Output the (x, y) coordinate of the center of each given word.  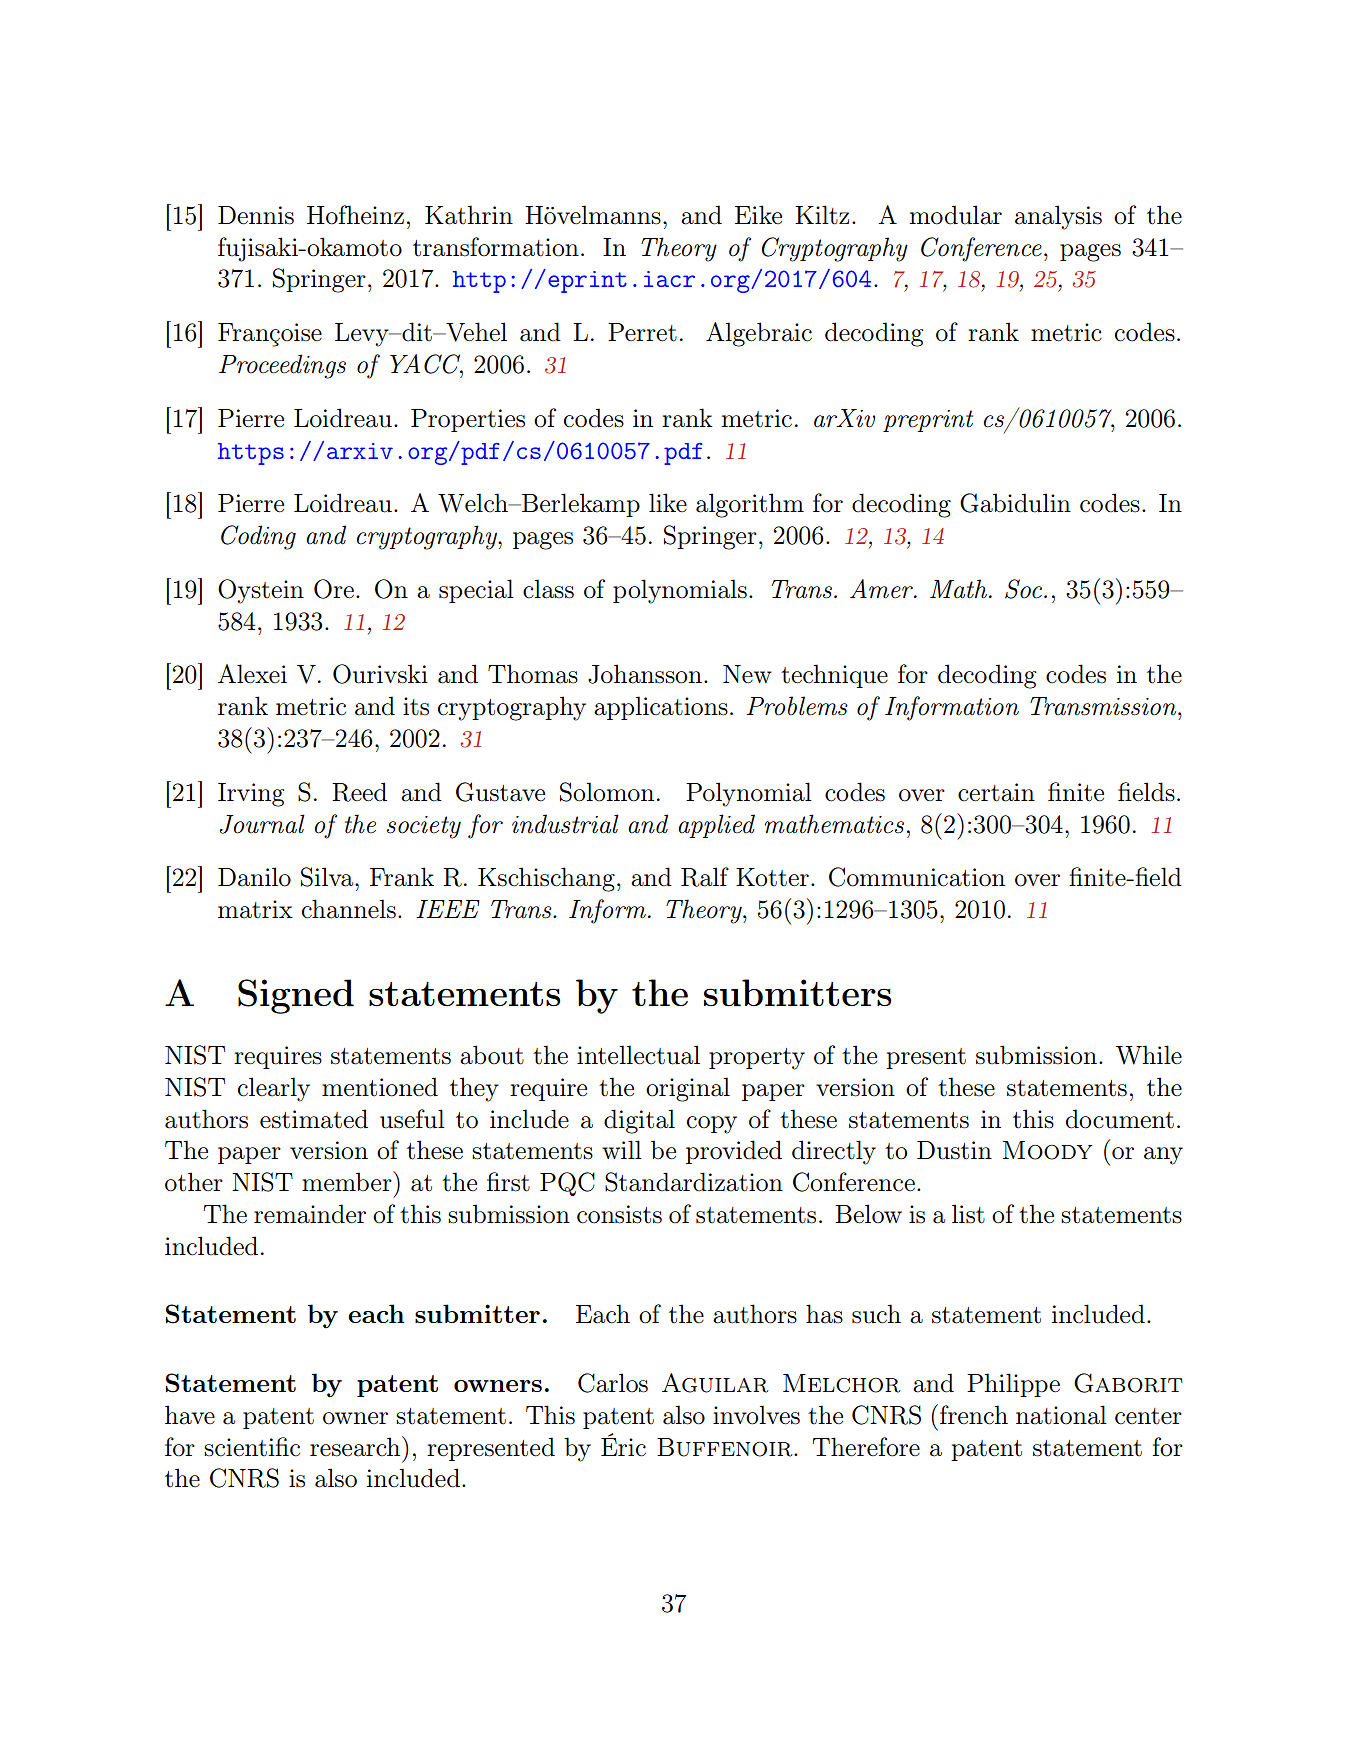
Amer (882, 589)
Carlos (613, 1383)
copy (712, 1125)
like (668, 502)
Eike (758, 215)
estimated (314, 1119)
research (356, 1446)
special (476, 591)
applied (716, 826)
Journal (262, 824)
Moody (1048, 1150)
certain (996, 792)
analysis (1058, 217)
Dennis (256, 215)
